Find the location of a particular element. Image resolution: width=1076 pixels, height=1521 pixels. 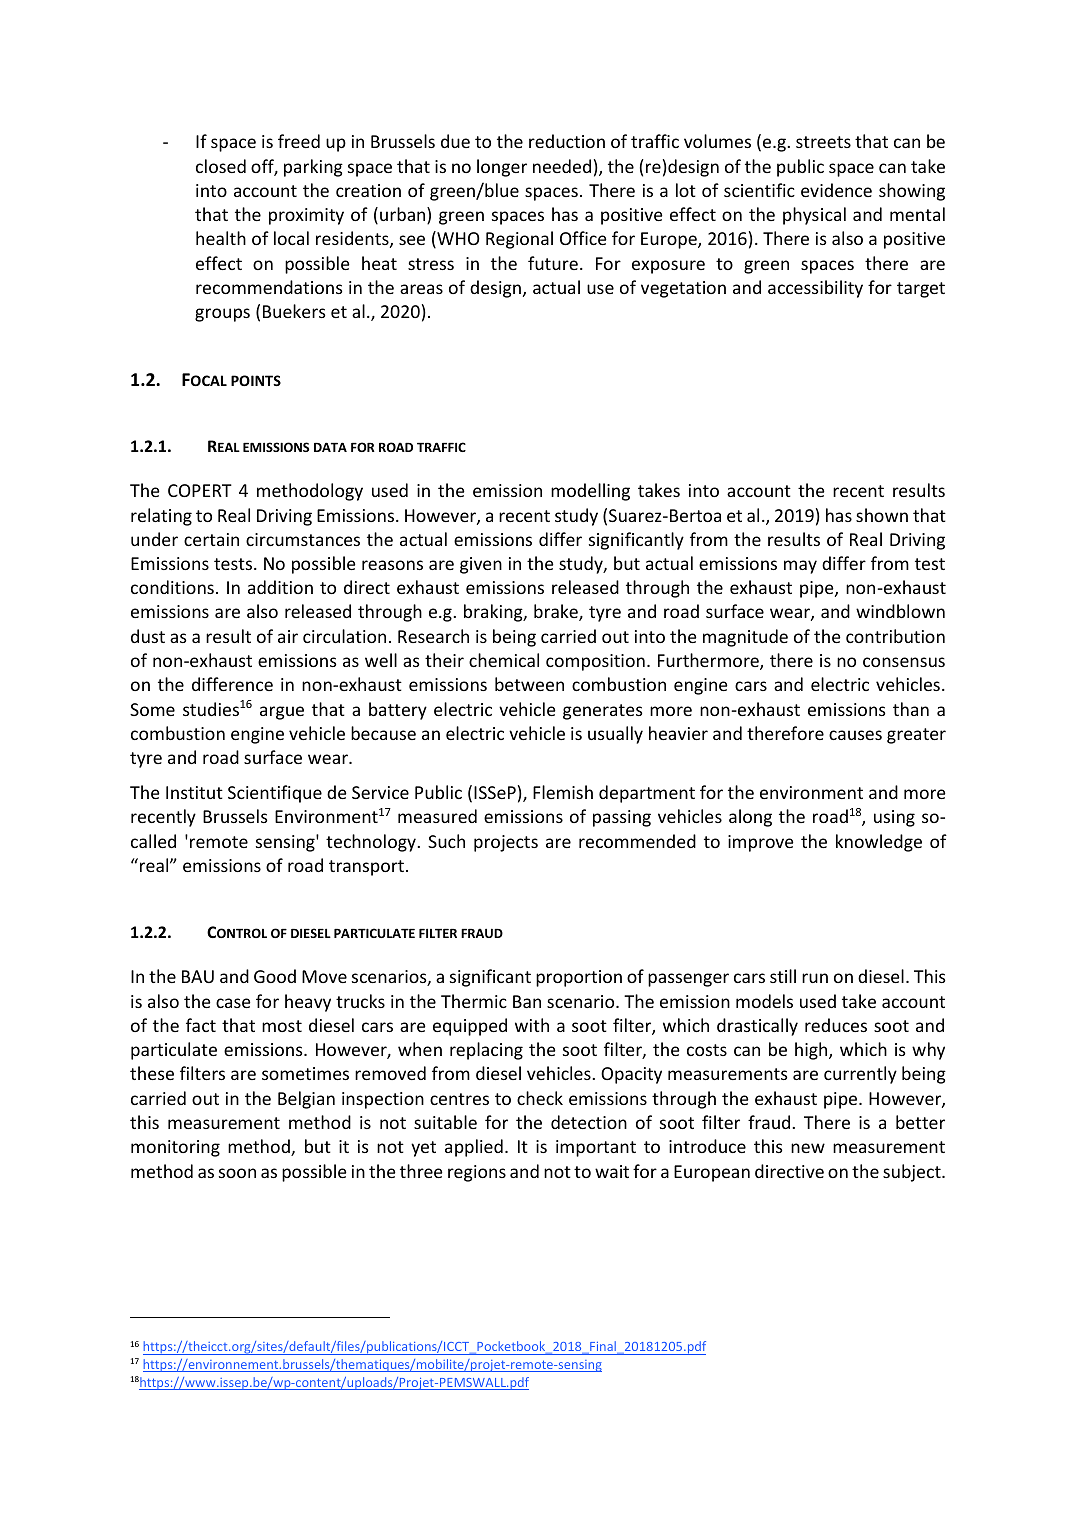

soon is located at coordinates (237, 1173).
